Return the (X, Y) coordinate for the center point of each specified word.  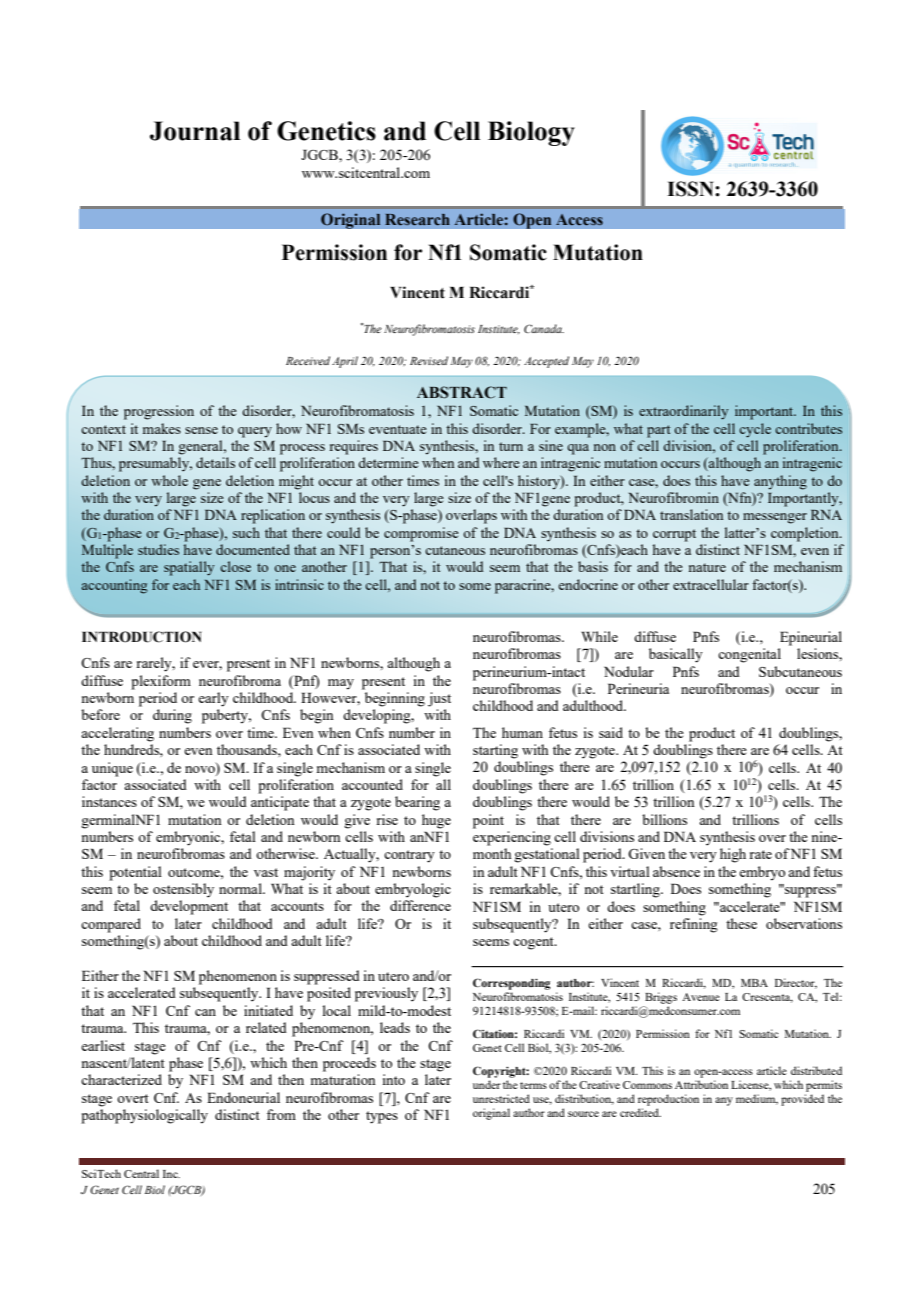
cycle (755, 430)
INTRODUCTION (141, 637)
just (439, 699)
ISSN (691, 189)
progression (159, 412)
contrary (409, 856)
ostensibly (183, 890)
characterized (121, 1079)
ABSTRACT (462, 392)
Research (417, 219)
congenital (749, 655)
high (733, 855)
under (487, 1084)
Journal (195, 131)
